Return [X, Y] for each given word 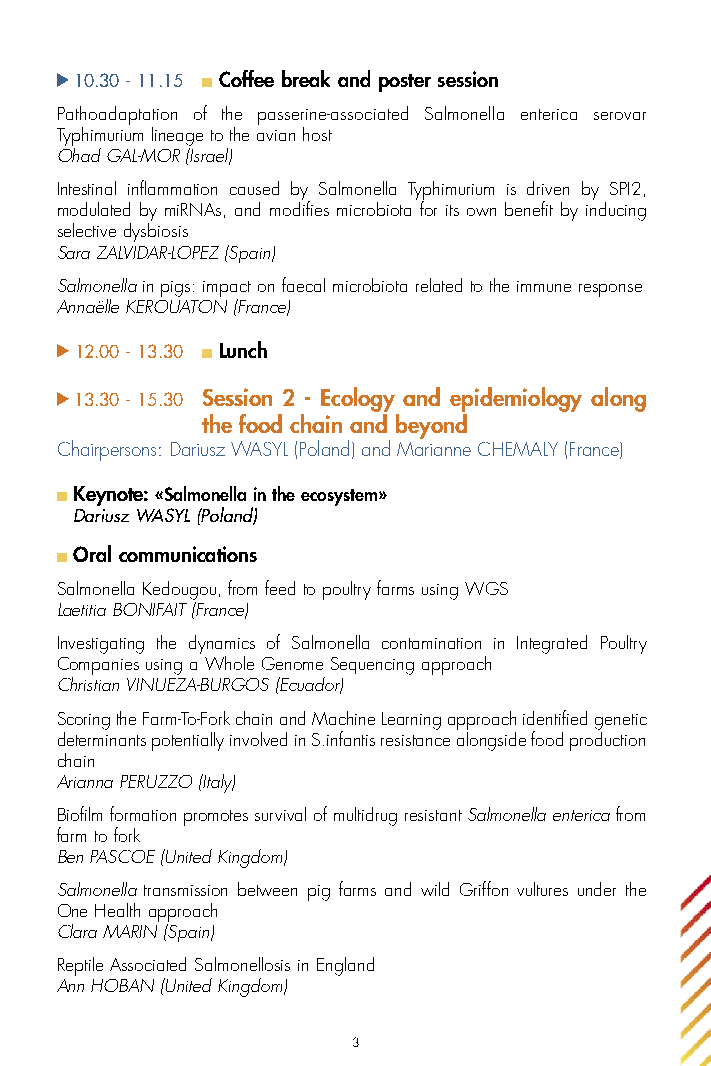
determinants [102, 737]
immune [544, 286]
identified [555, 717]
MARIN [130, 931]
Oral [92, 553]
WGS [486, 588]
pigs [175, 289]
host [317, 134]
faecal [303, 284]
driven [548, 188]
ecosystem [340, 497]
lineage [177, 136]
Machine [343, 718]
